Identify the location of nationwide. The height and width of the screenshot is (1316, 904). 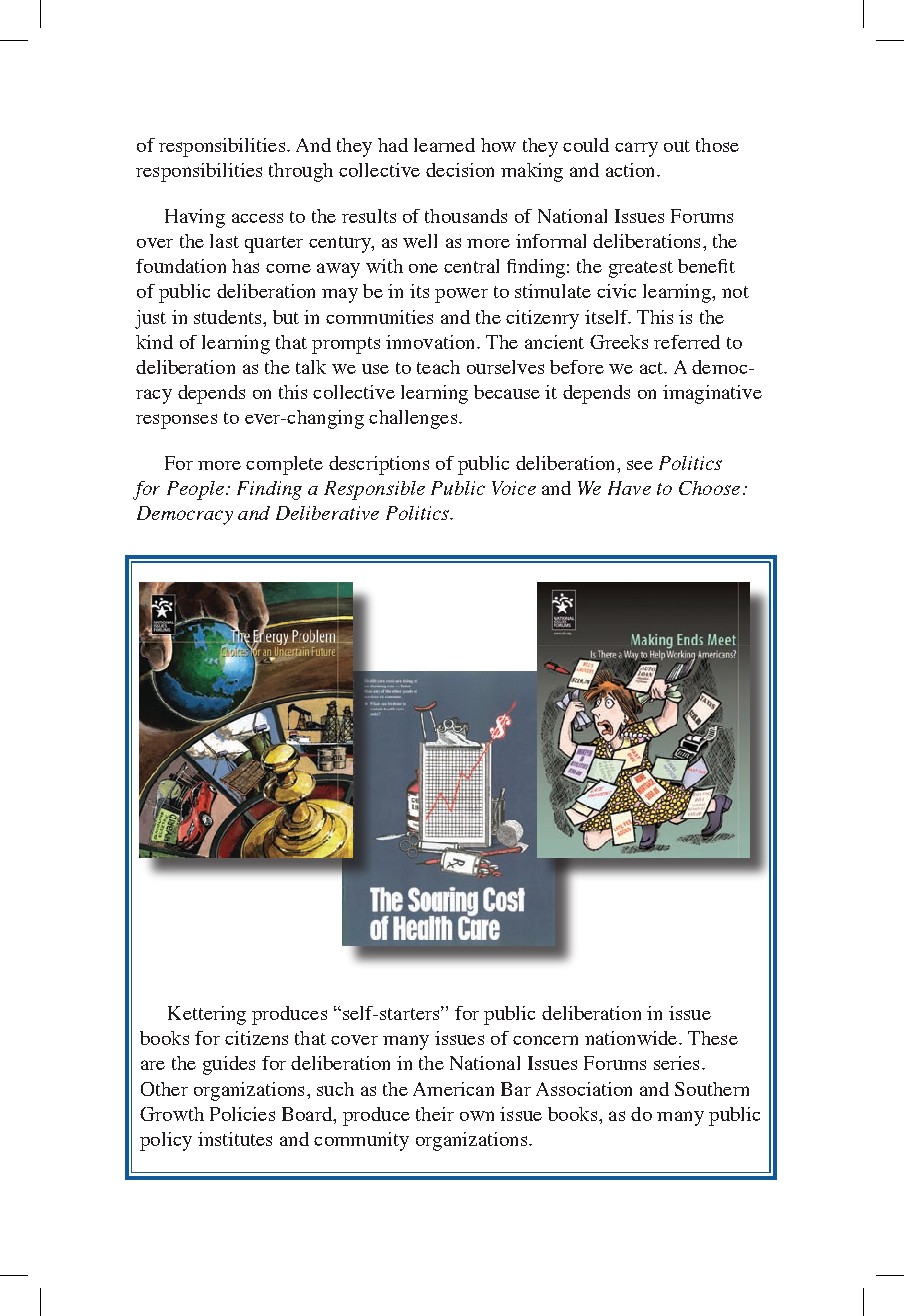
(632, 1038).
